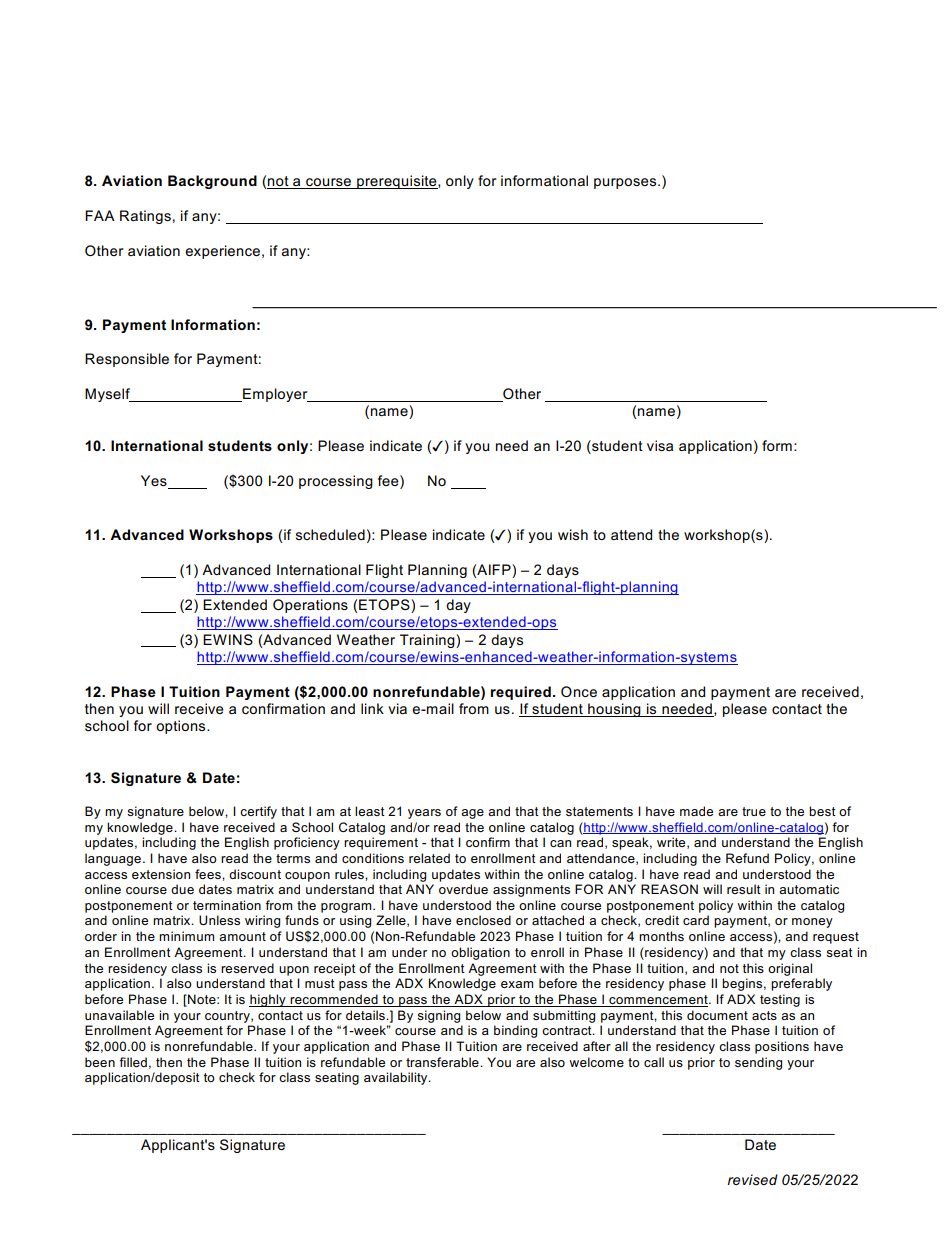 The height and width of the screenshot is (1233, 952). What do you see at coordinates (579, 691) in the screenshot?
I see `Once` at bounding box center [579, 691].
